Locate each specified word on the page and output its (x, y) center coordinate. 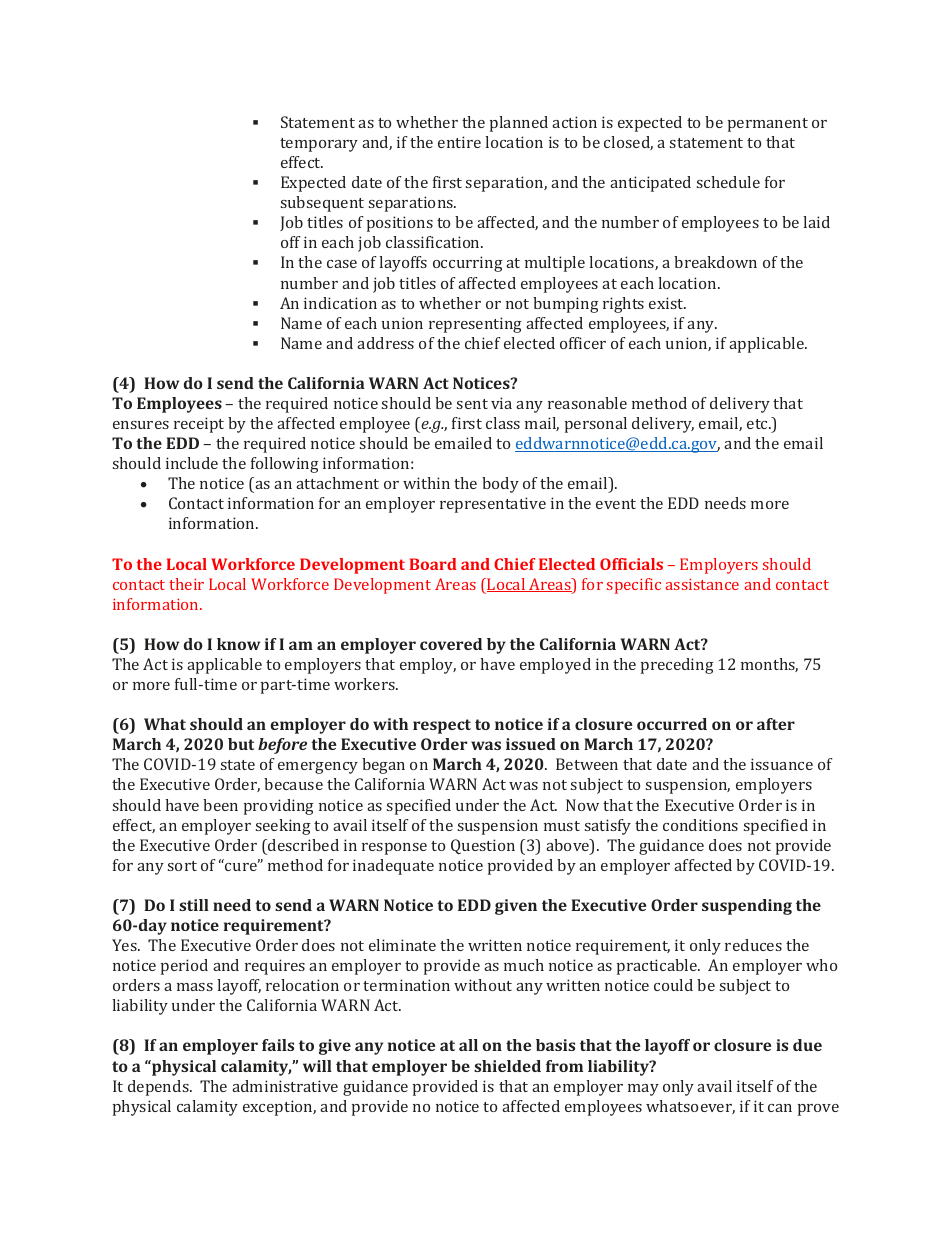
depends (159, 1088)
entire (459, 142)
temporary (319, 145)
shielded (507, 1066)
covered (451, 644)
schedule (728, 182)
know (238, 644)
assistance (702, 584)
